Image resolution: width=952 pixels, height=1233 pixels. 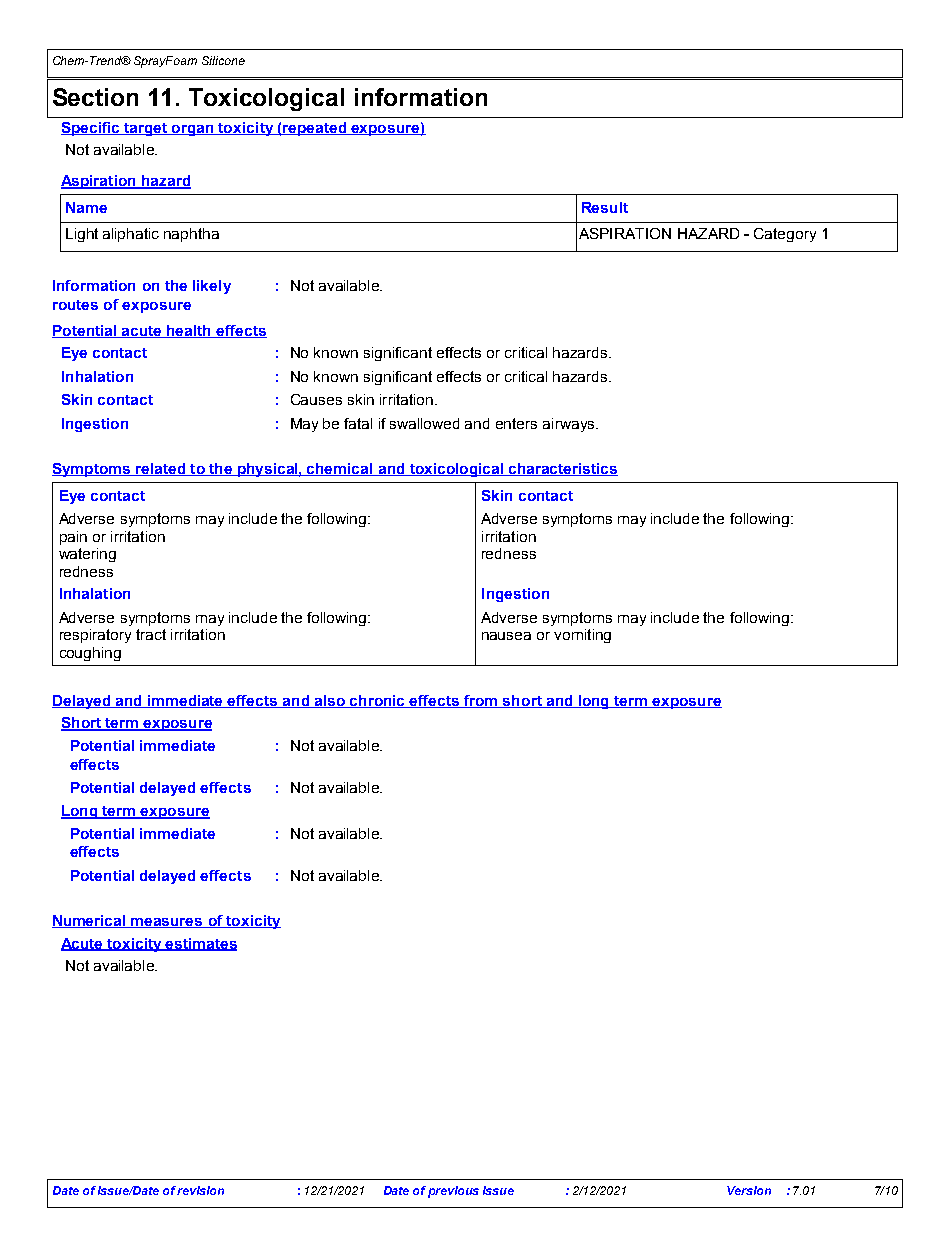 What do you see at coordinates (189, 331) in the document?
I see `health` at bounding box center [189, 331].
